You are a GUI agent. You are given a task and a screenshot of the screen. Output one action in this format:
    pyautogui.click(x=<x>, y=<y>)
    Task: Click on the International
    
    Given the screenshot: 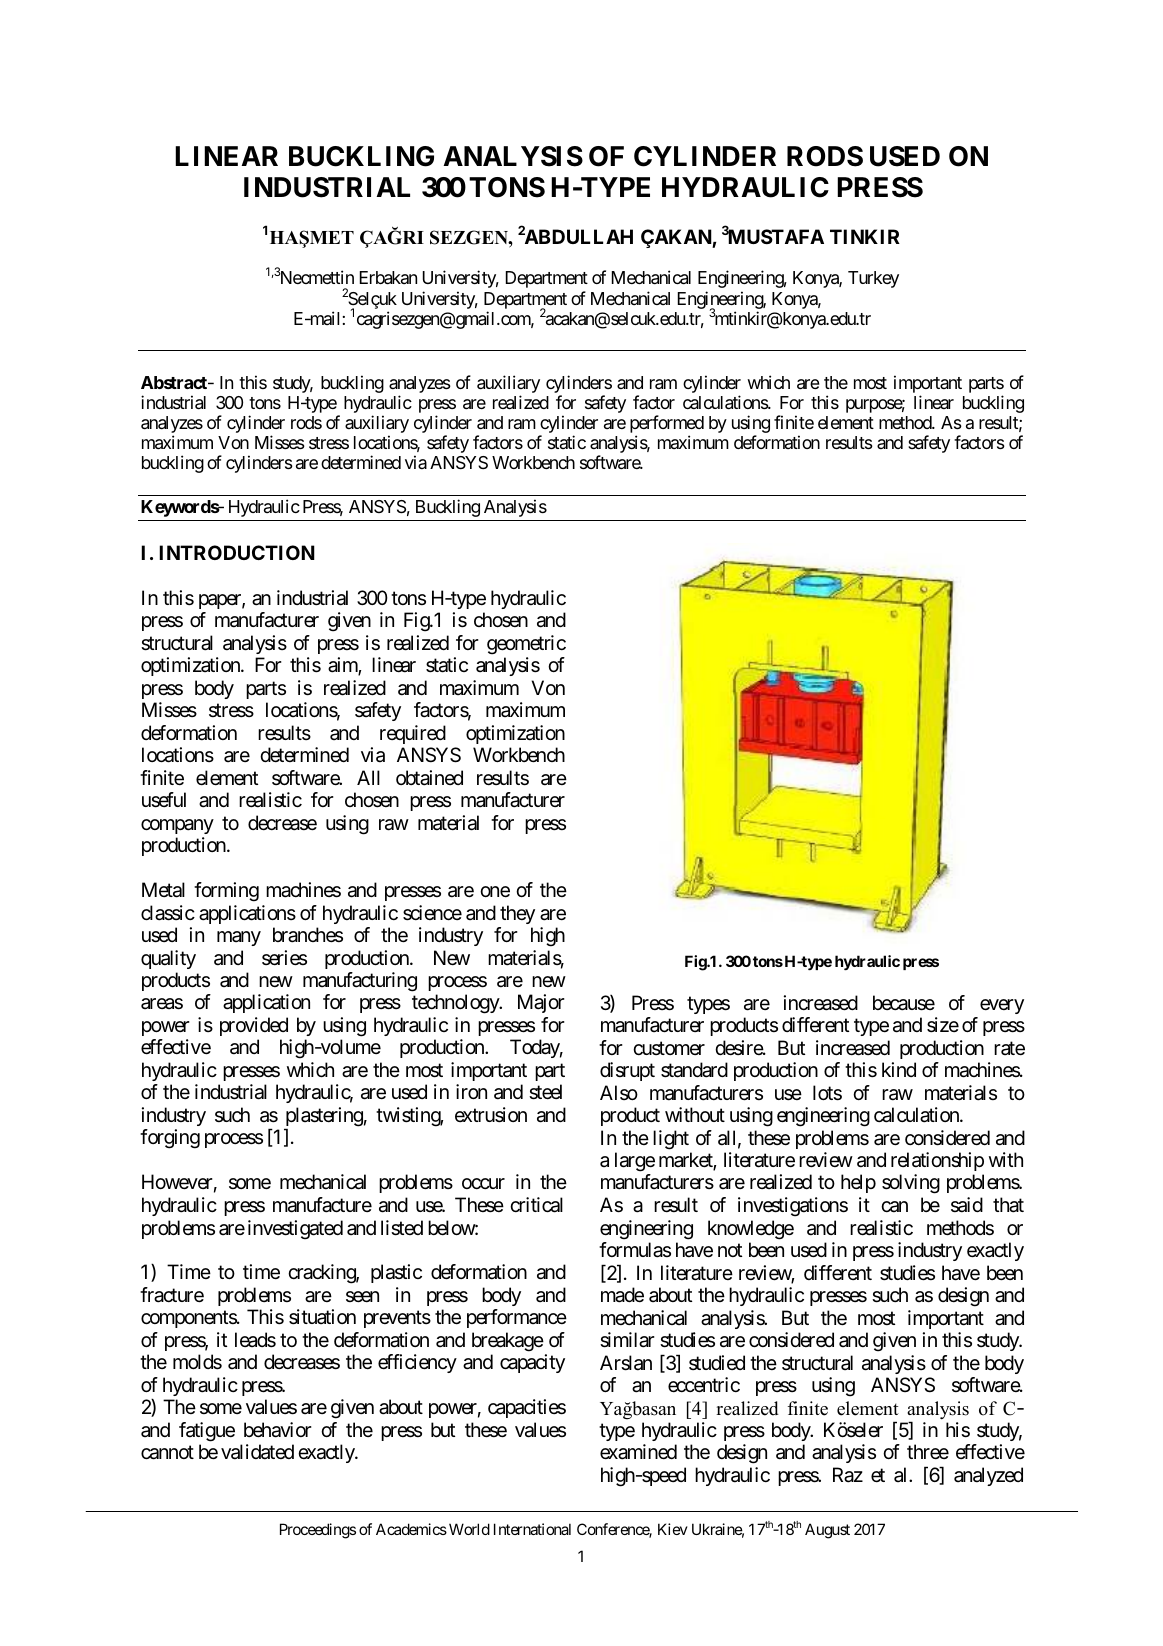 What is the action you would take?
    pyautogui.click(x=532, y=1529)
